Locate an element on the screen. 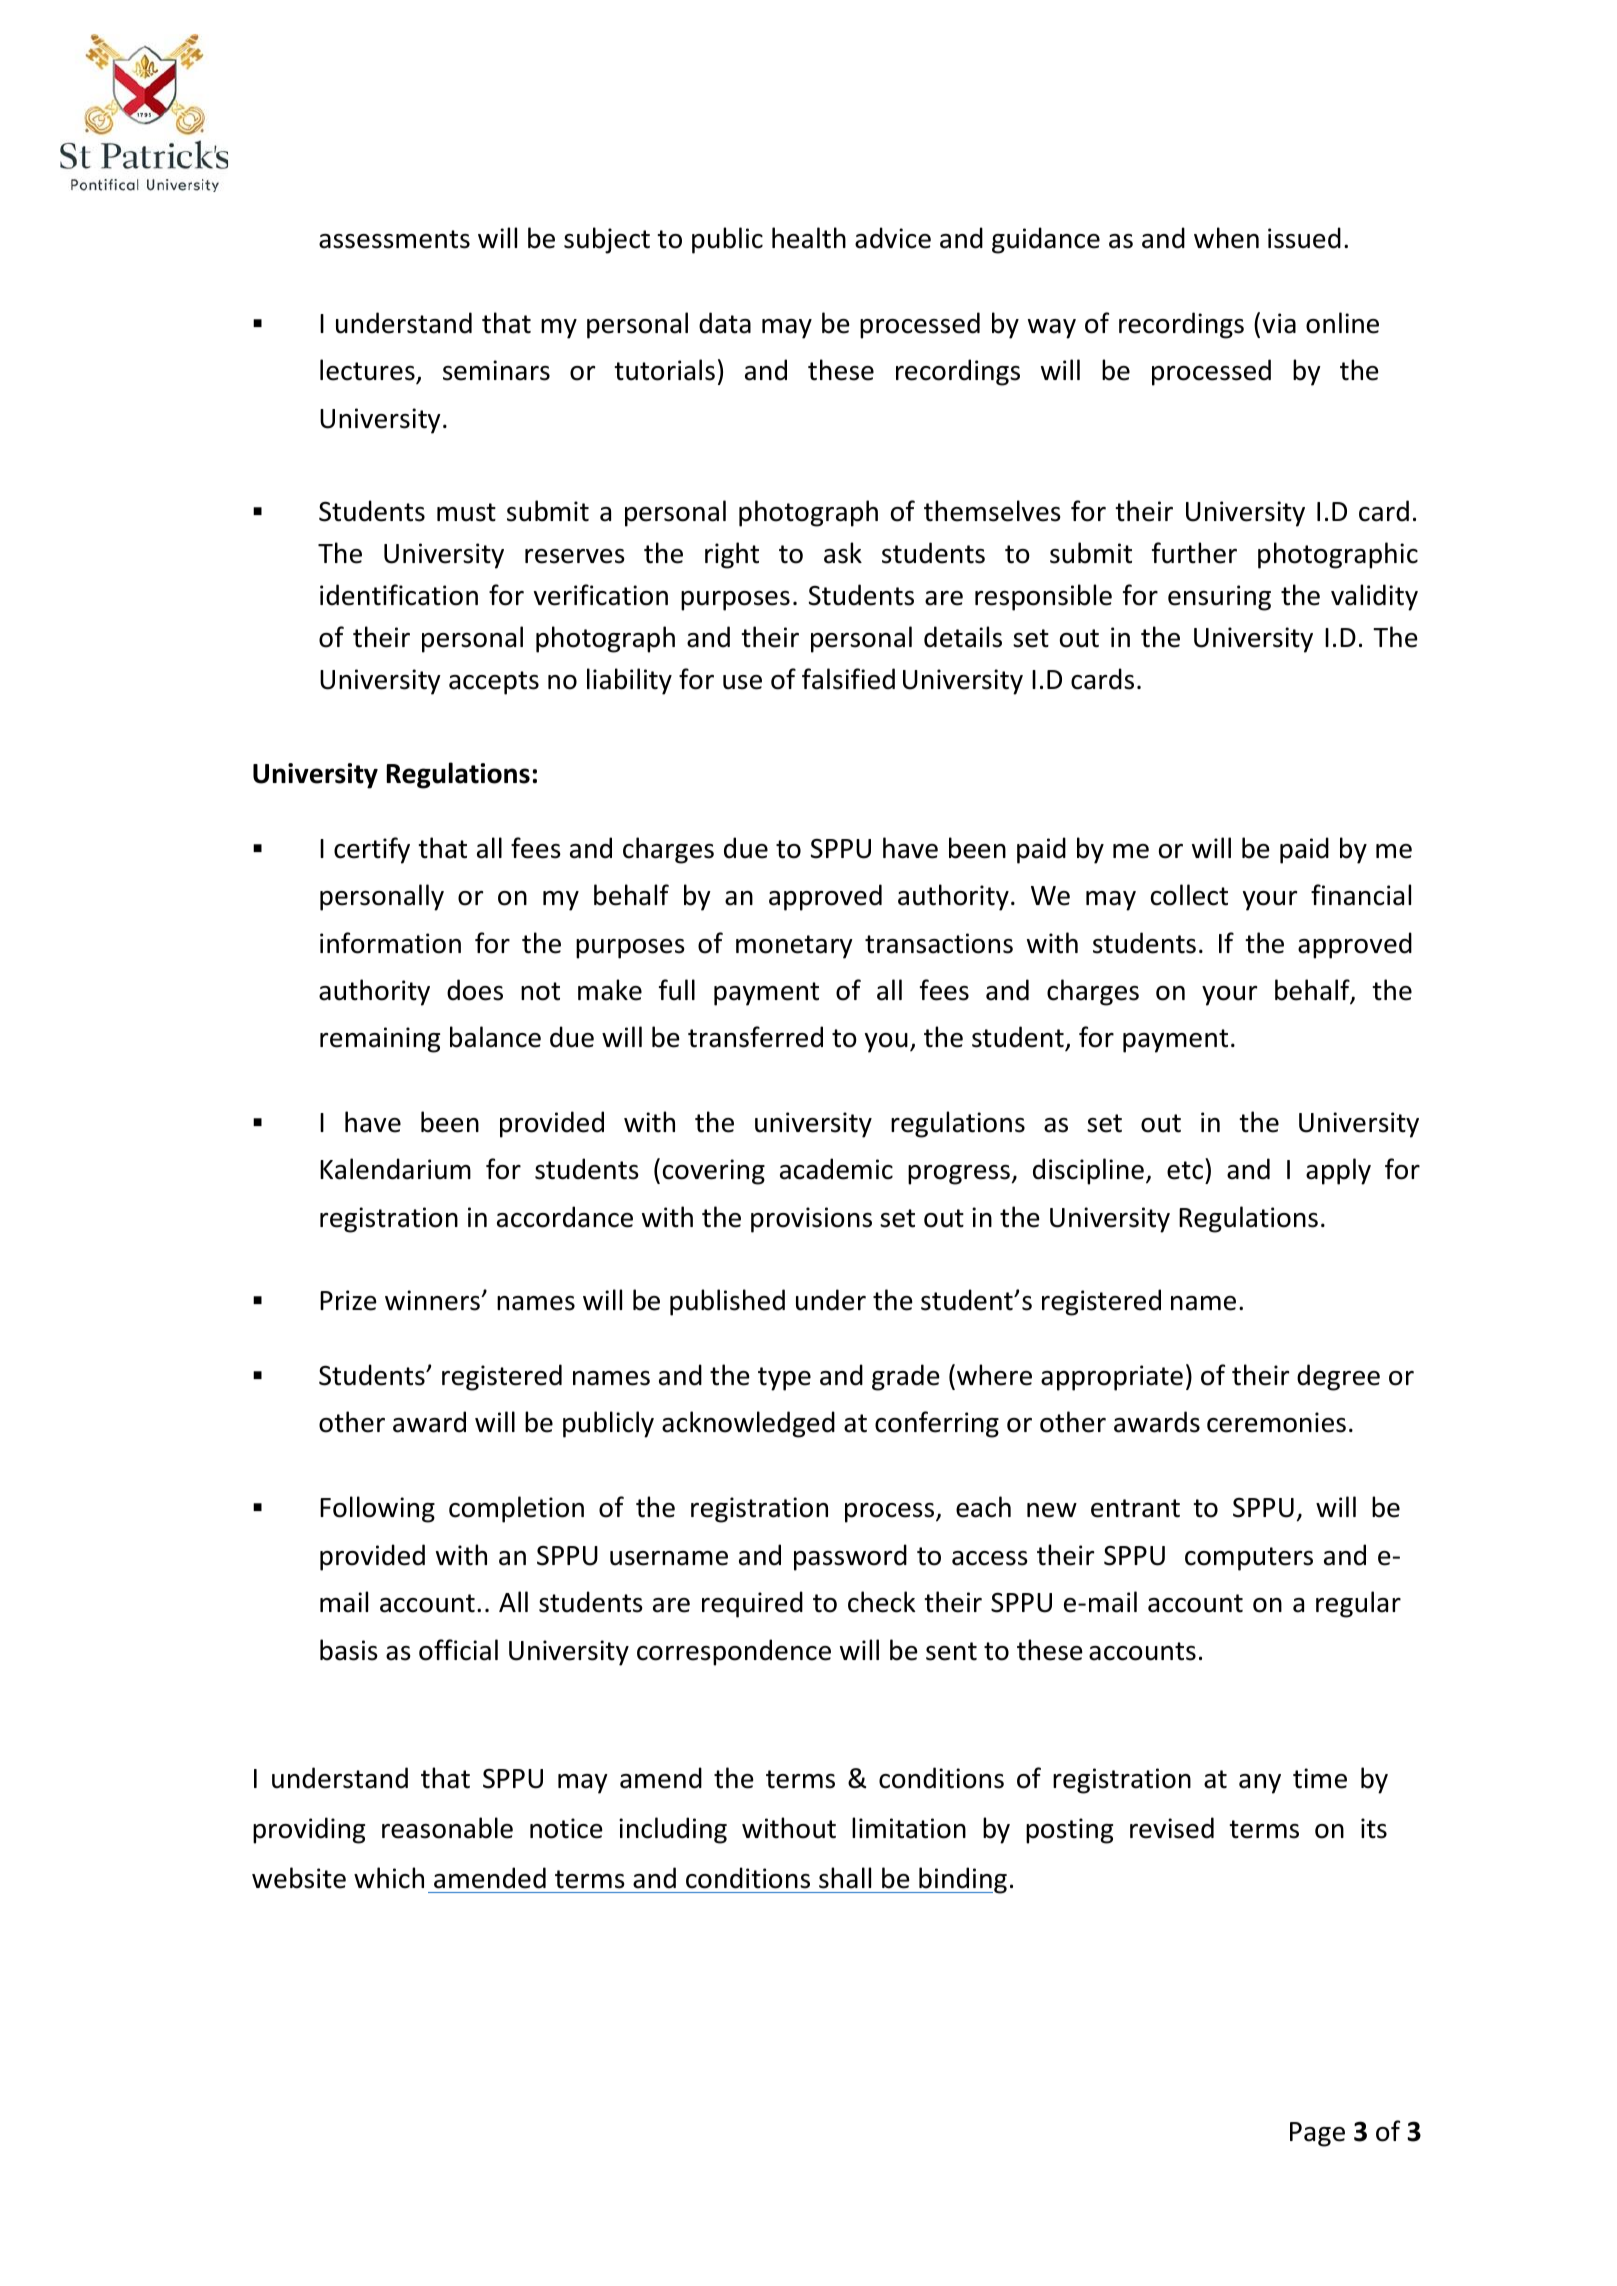  computers is located at coordinates (1249, 1559).
